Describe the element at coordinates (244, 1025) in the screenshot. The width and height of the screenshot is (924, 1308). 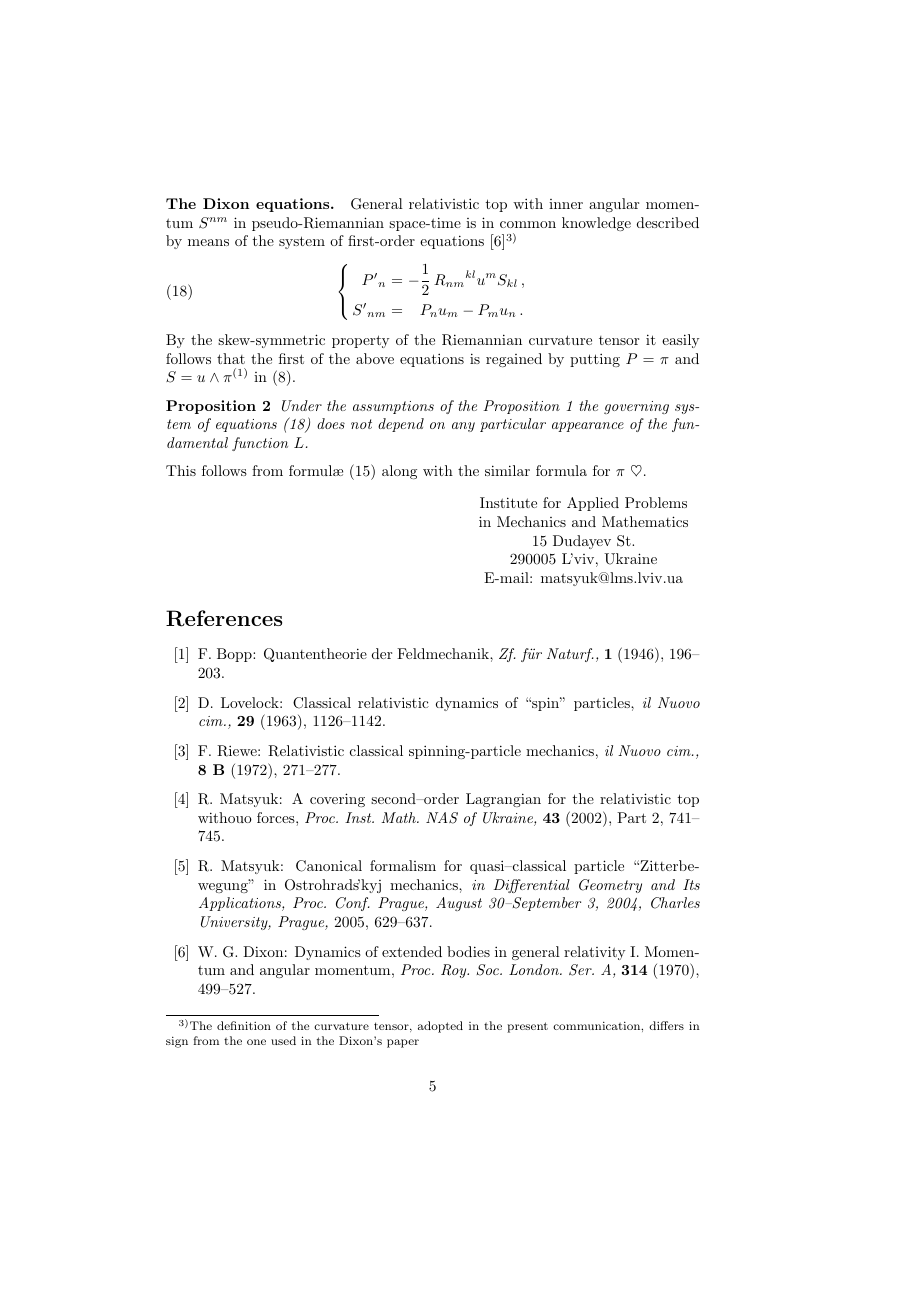
I see `definition` at that location.
